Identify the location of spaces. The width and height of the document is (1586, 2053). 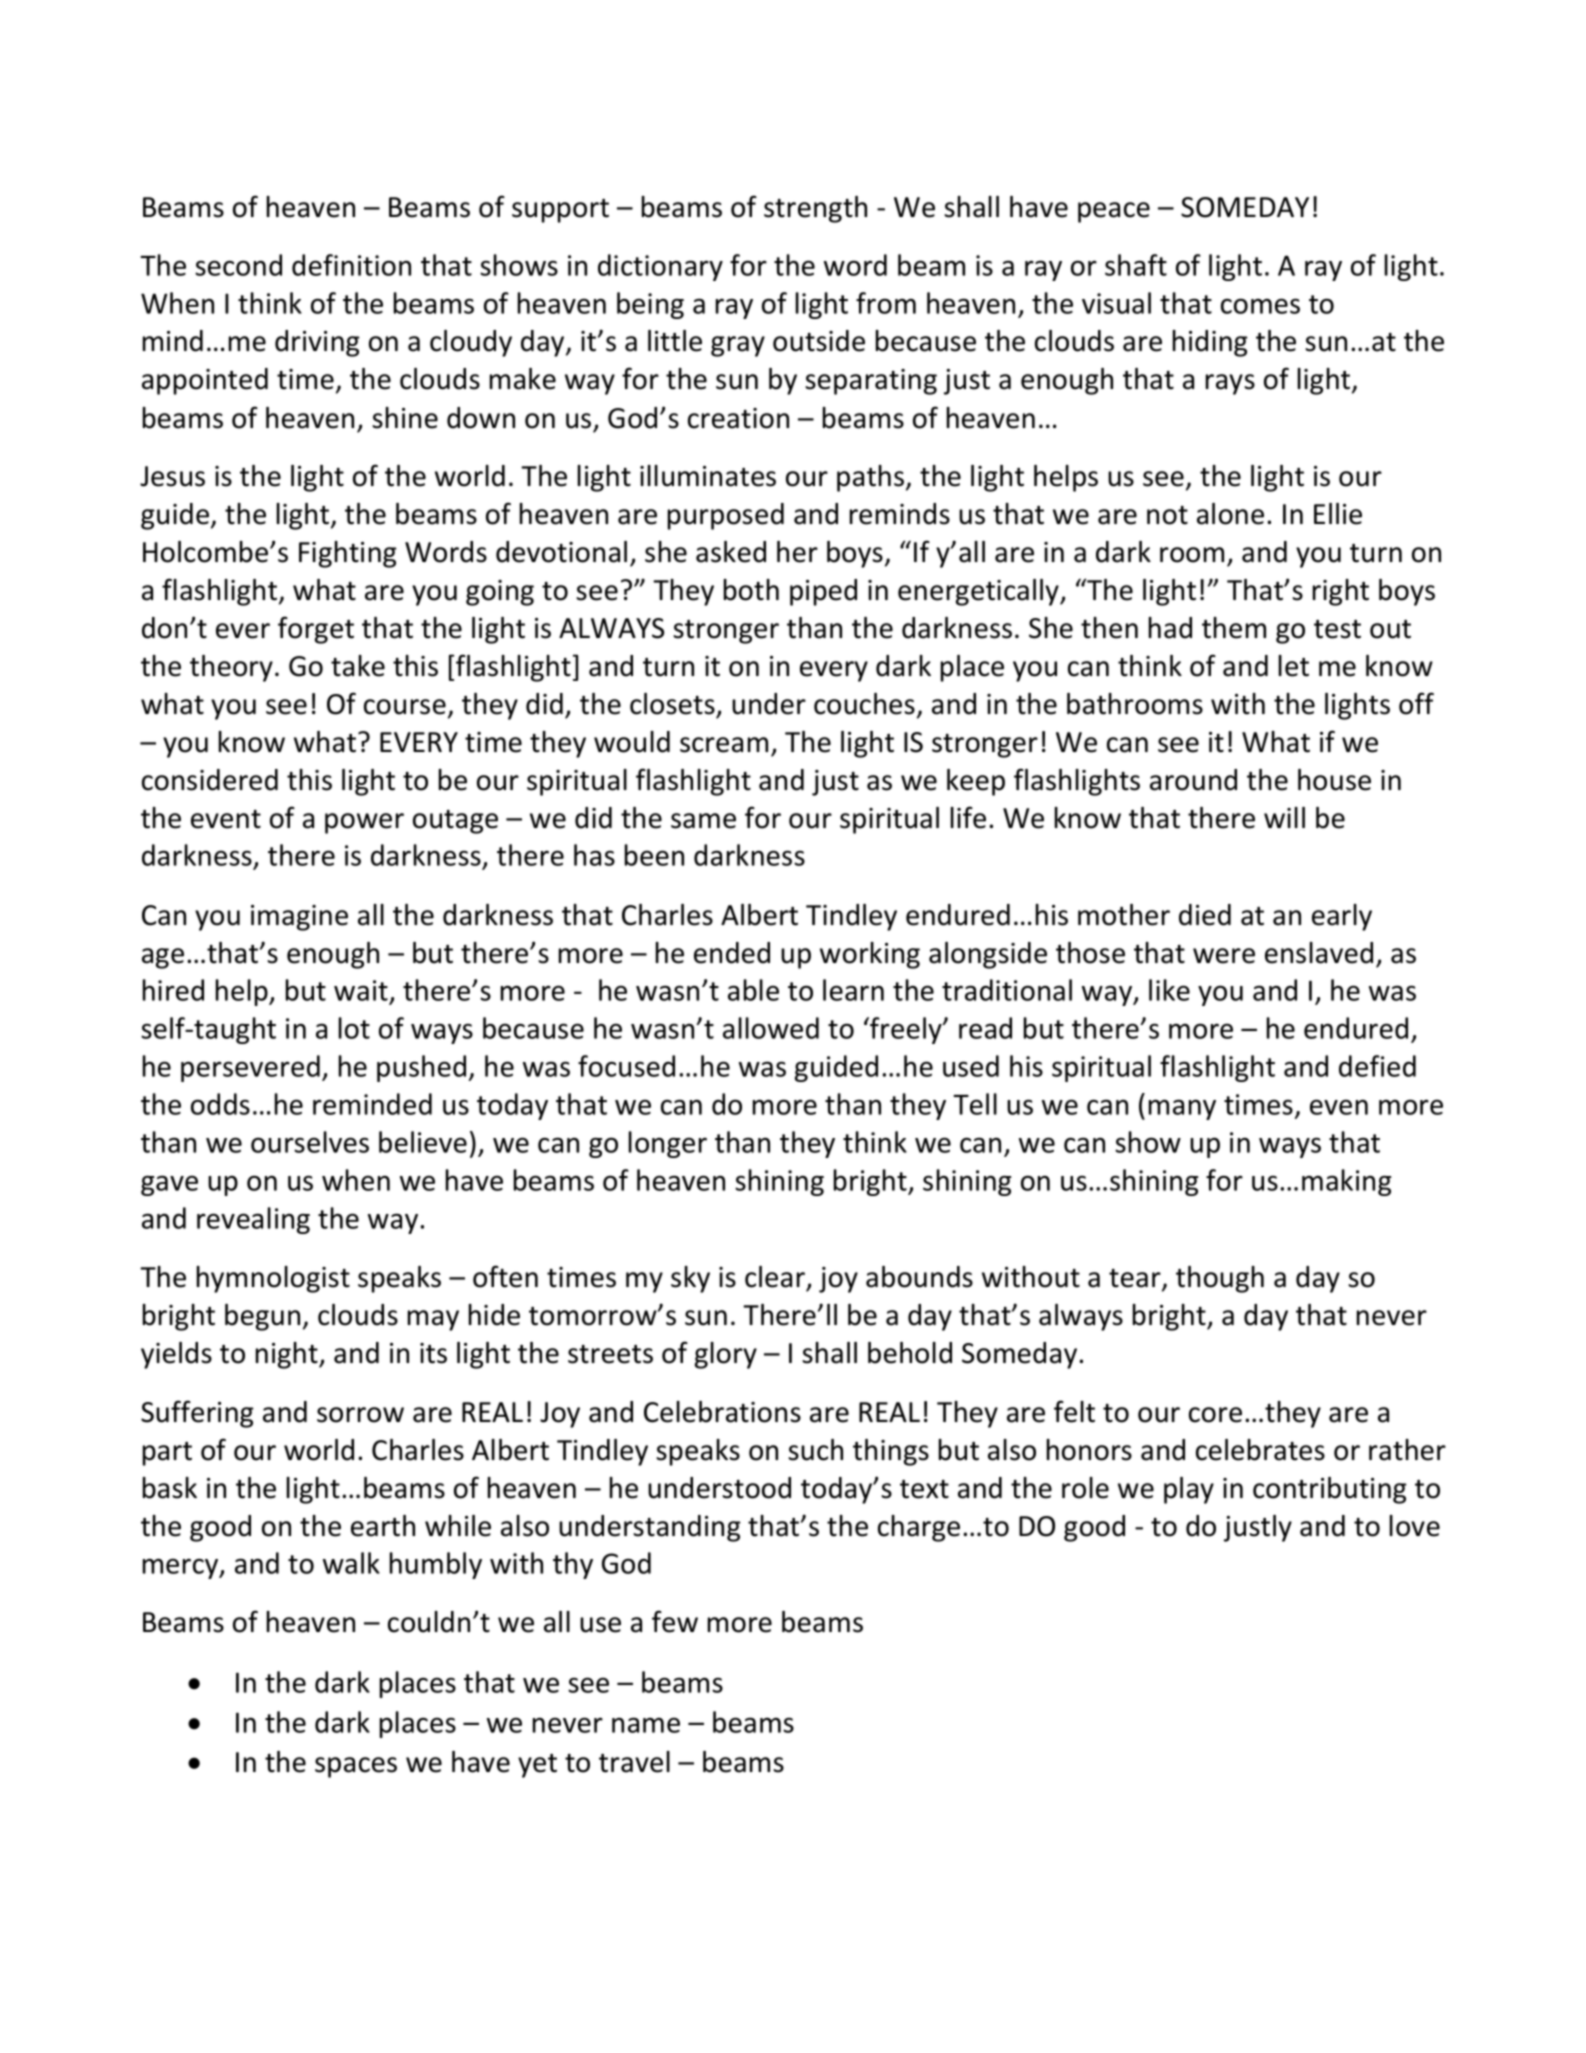
(356, 1767).
